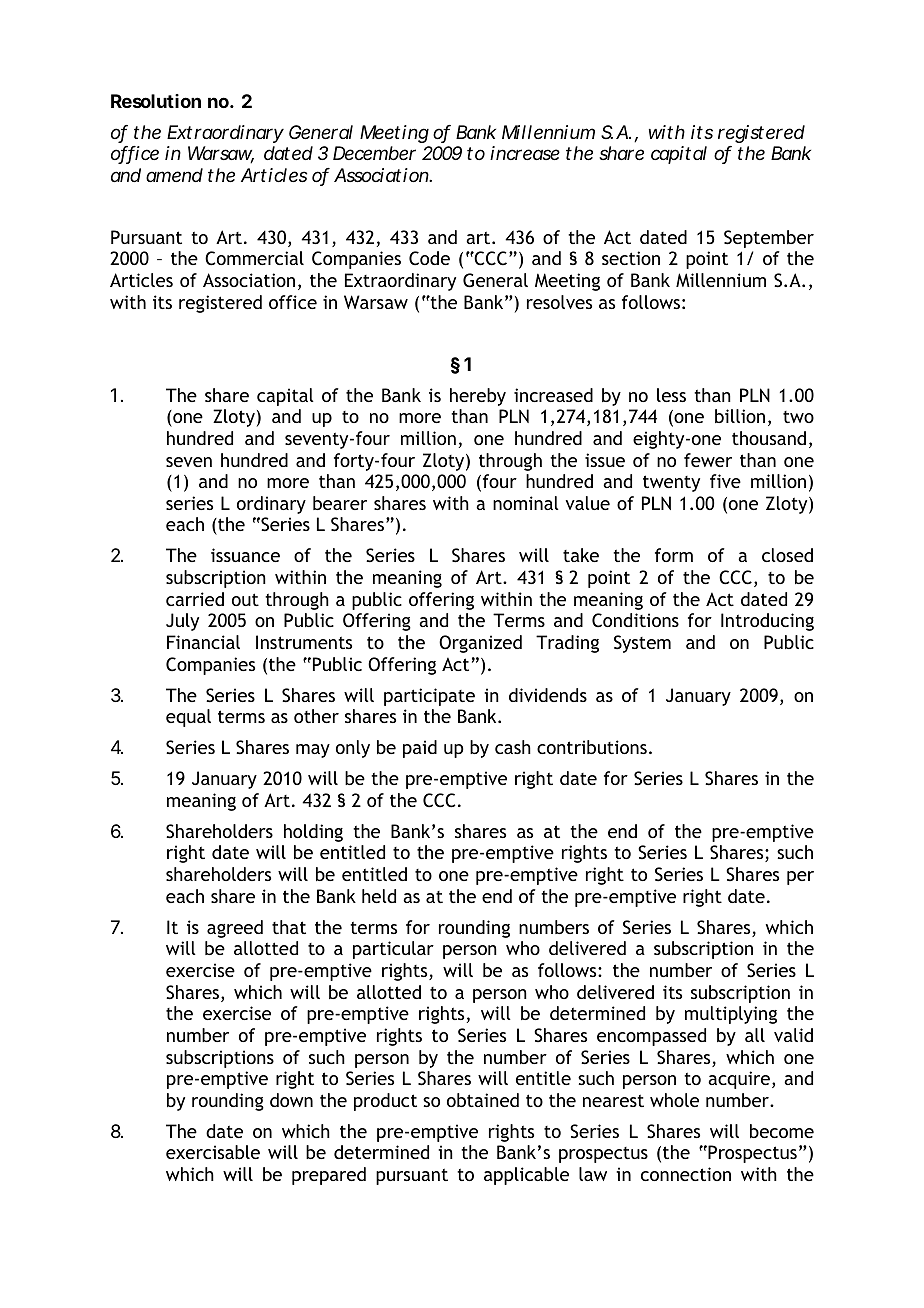 The height and width of the image is (1308, 924). What do you see at coordinates (592, 747) in the image?
I see `contributions` at bounding box center [592, 747].
